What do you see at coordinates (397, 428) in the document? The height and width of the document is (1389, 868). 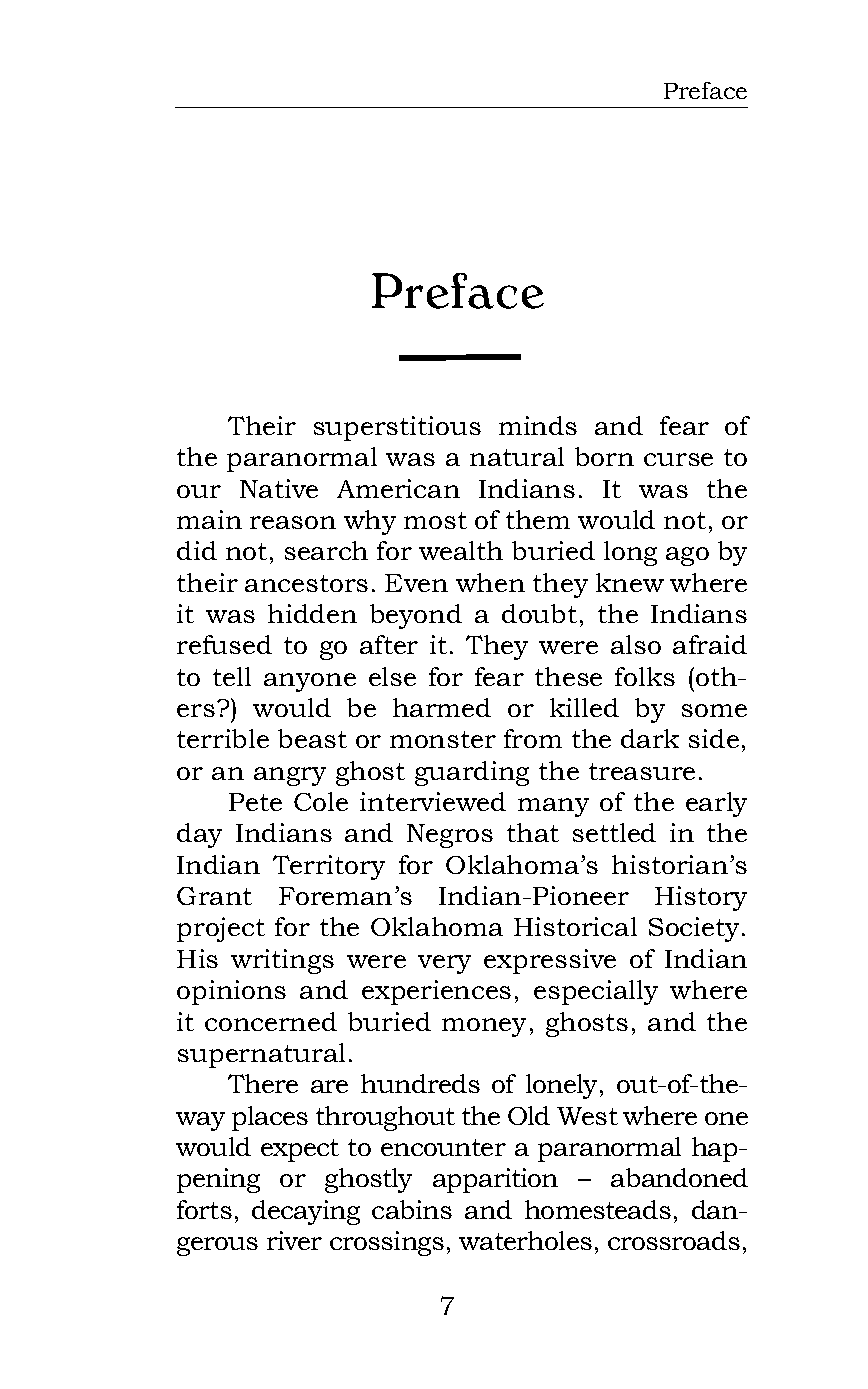 I see `superstitious` at bounding box center [397, 428].
